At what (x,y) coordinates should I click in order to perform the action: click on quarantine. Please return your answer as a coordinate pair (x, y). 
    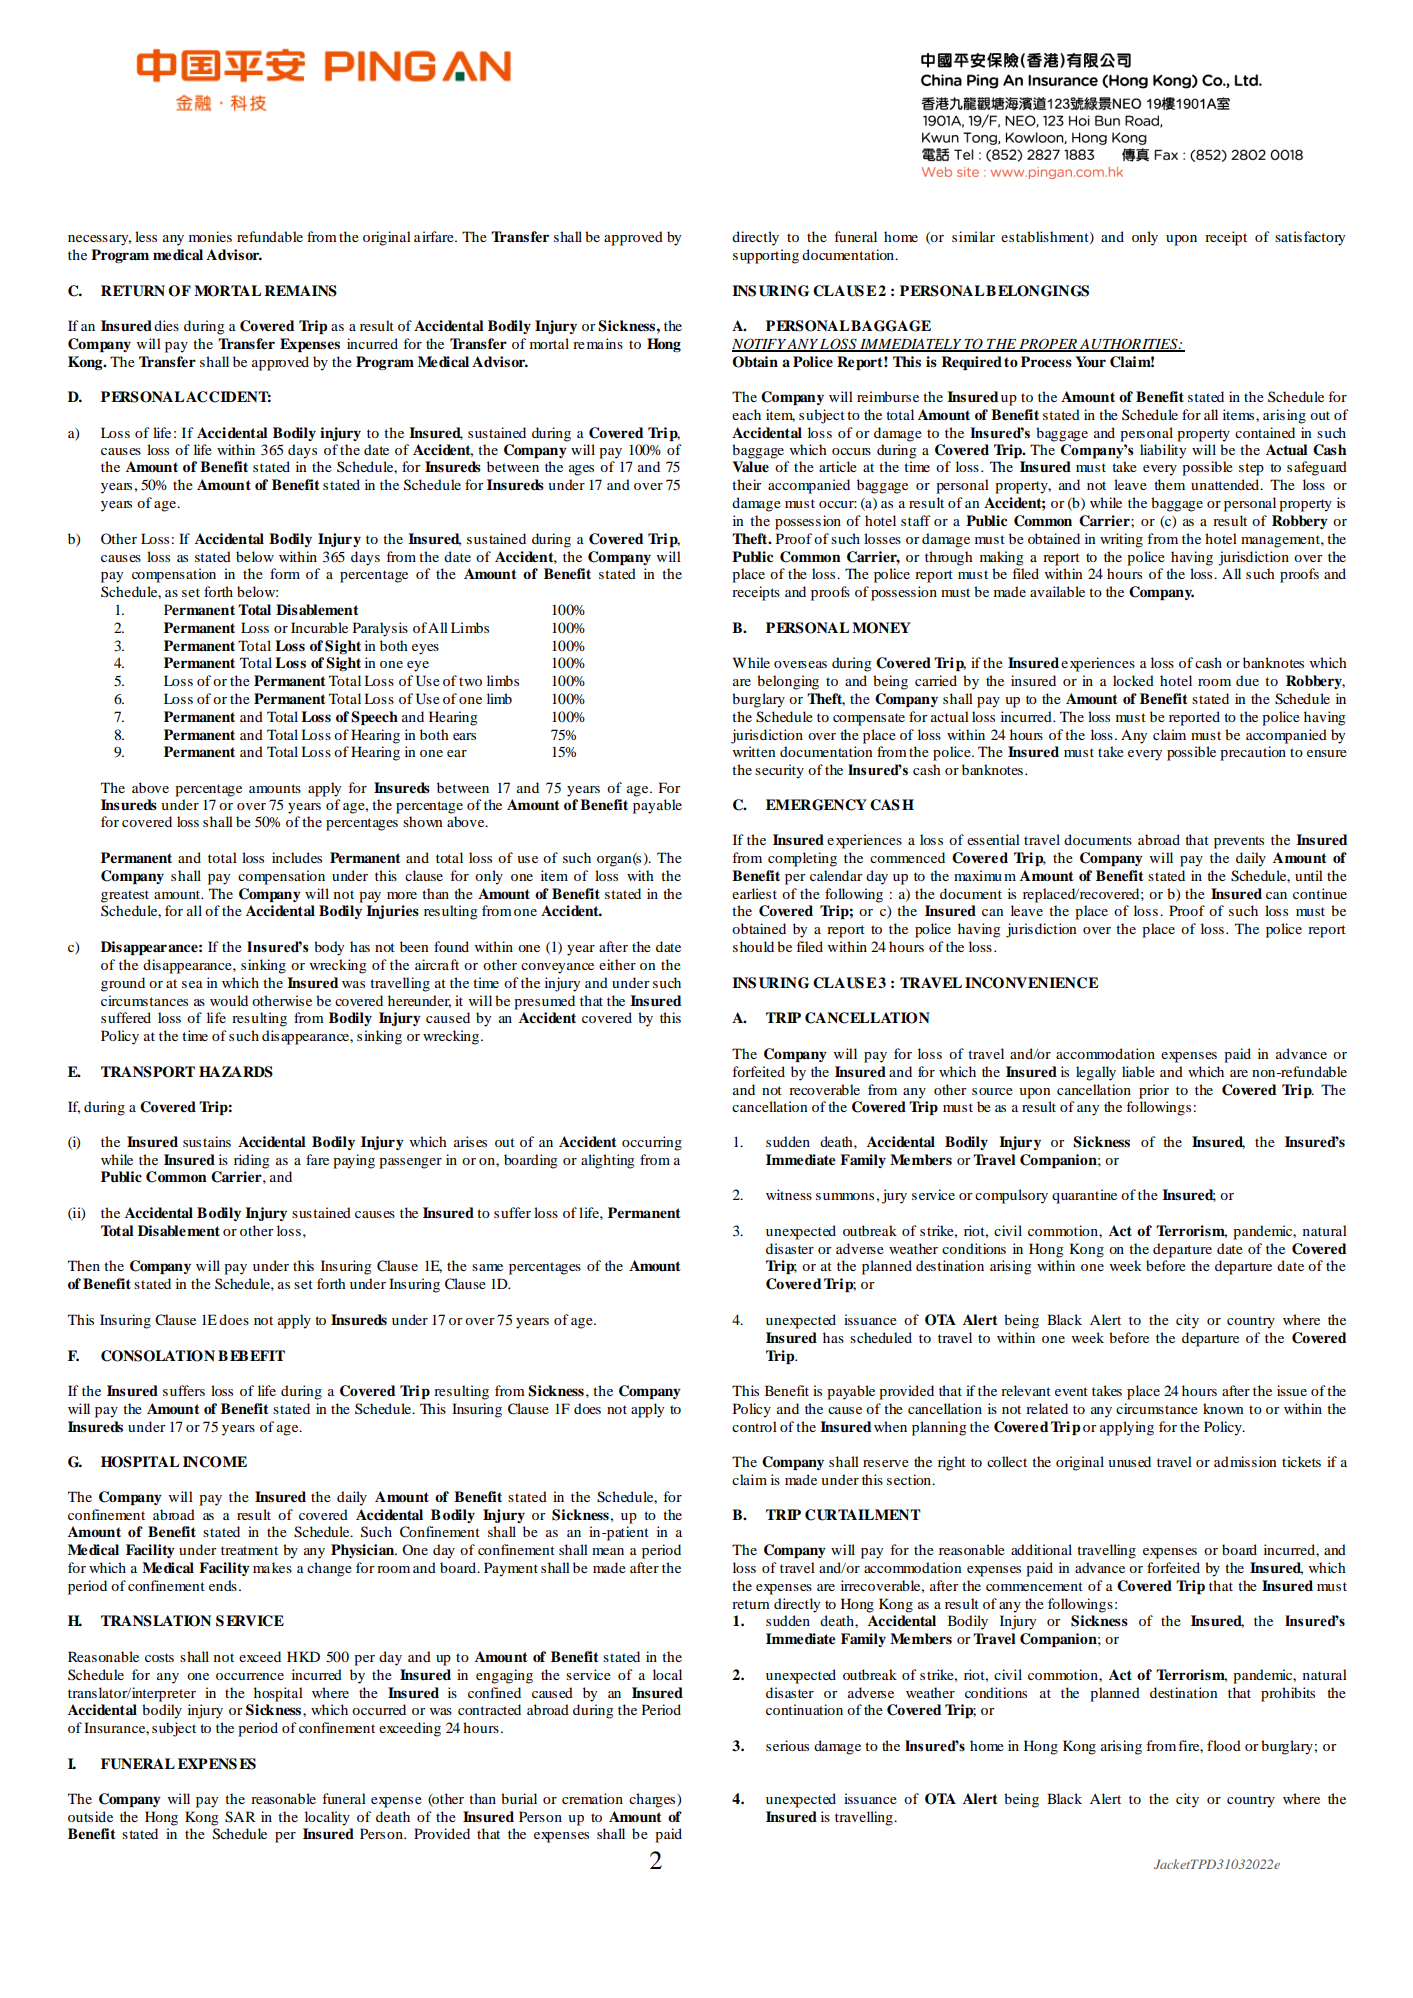
    Looking at the image, I should click on (1084, 1196).
